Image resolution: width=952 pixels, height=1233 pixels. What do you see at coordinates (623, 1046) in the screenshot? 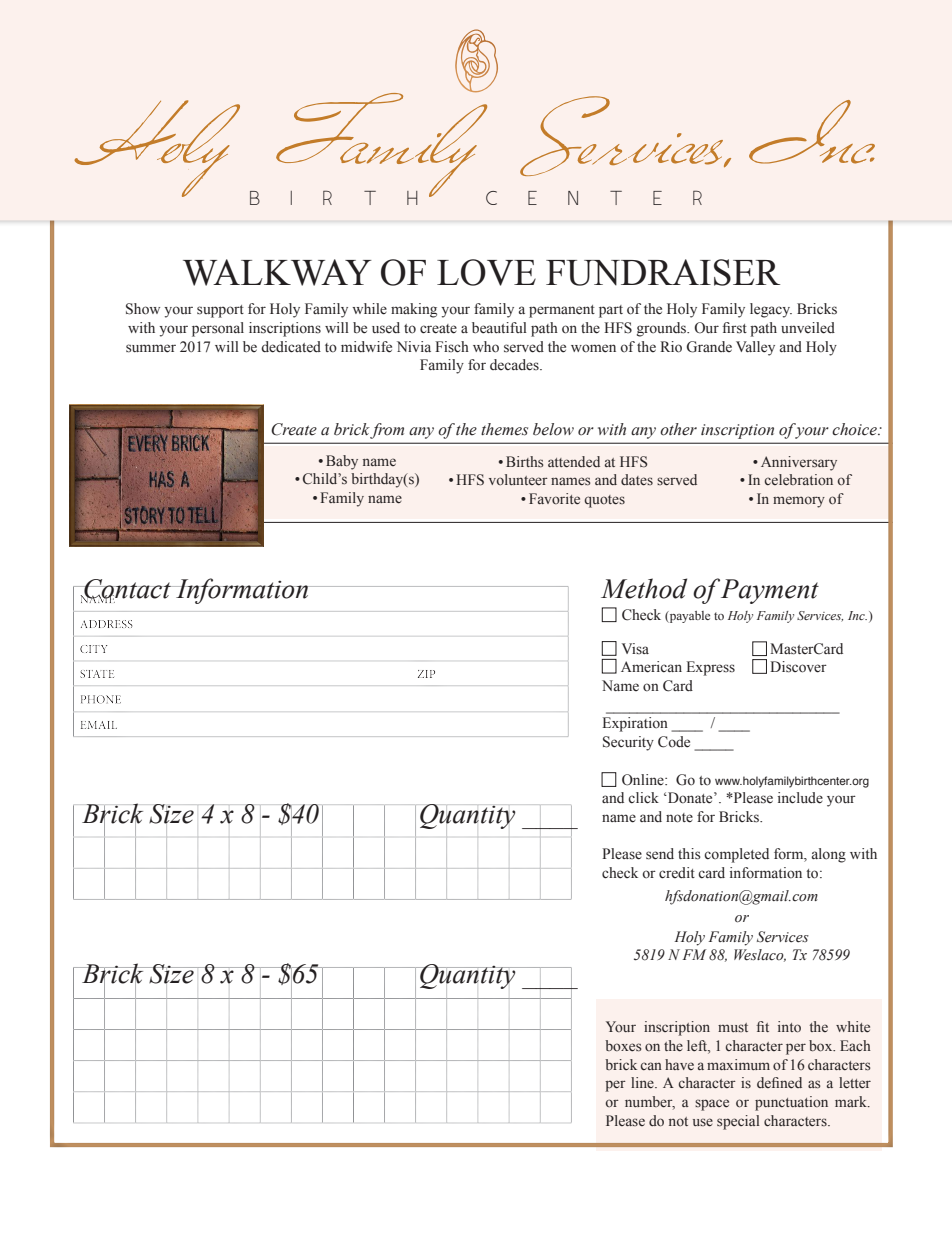
I see `boxes` at bounding box center [623, 1046].
